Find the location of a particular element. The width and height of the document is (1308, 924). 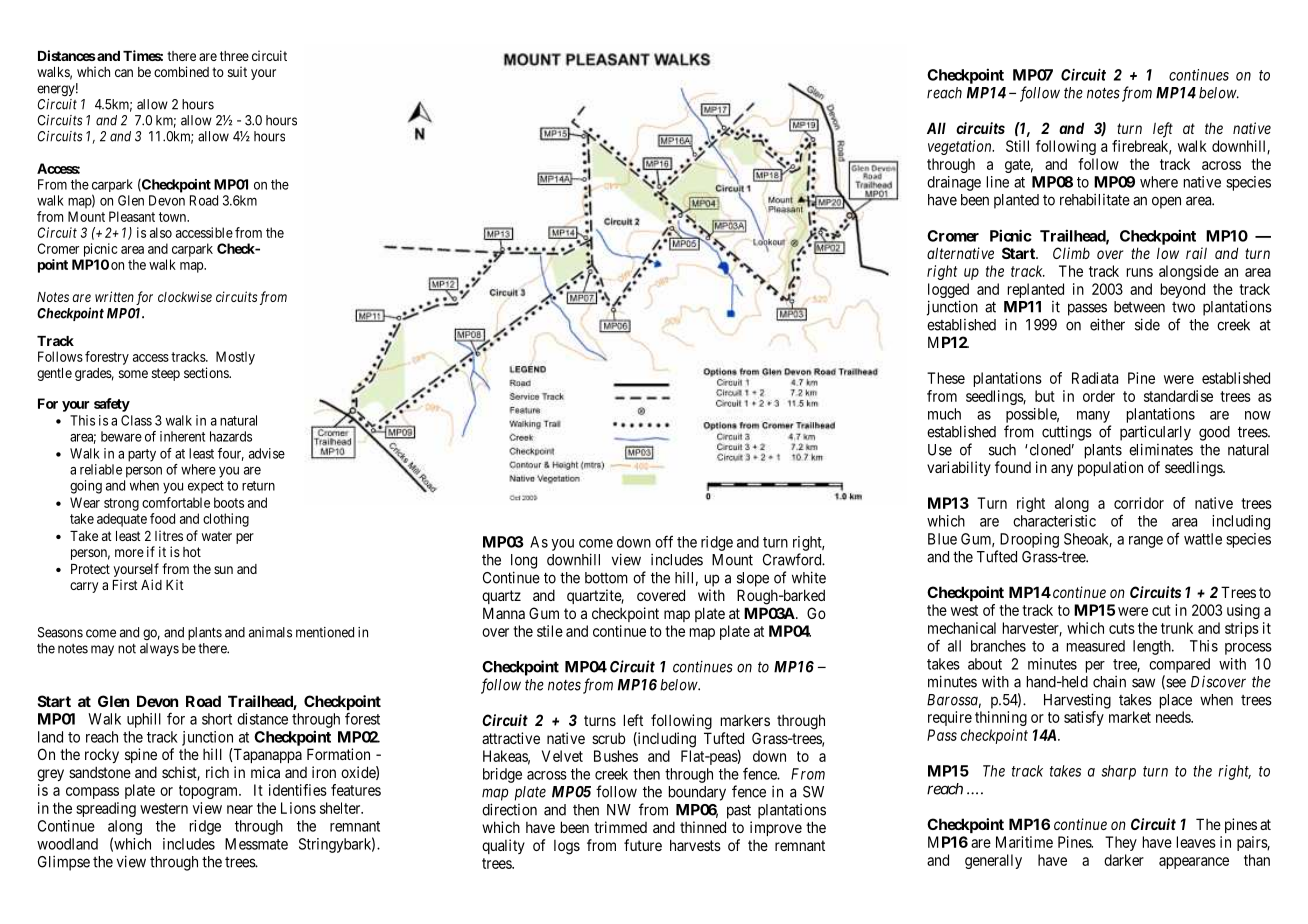

near is located at coordinates (240, 809).
